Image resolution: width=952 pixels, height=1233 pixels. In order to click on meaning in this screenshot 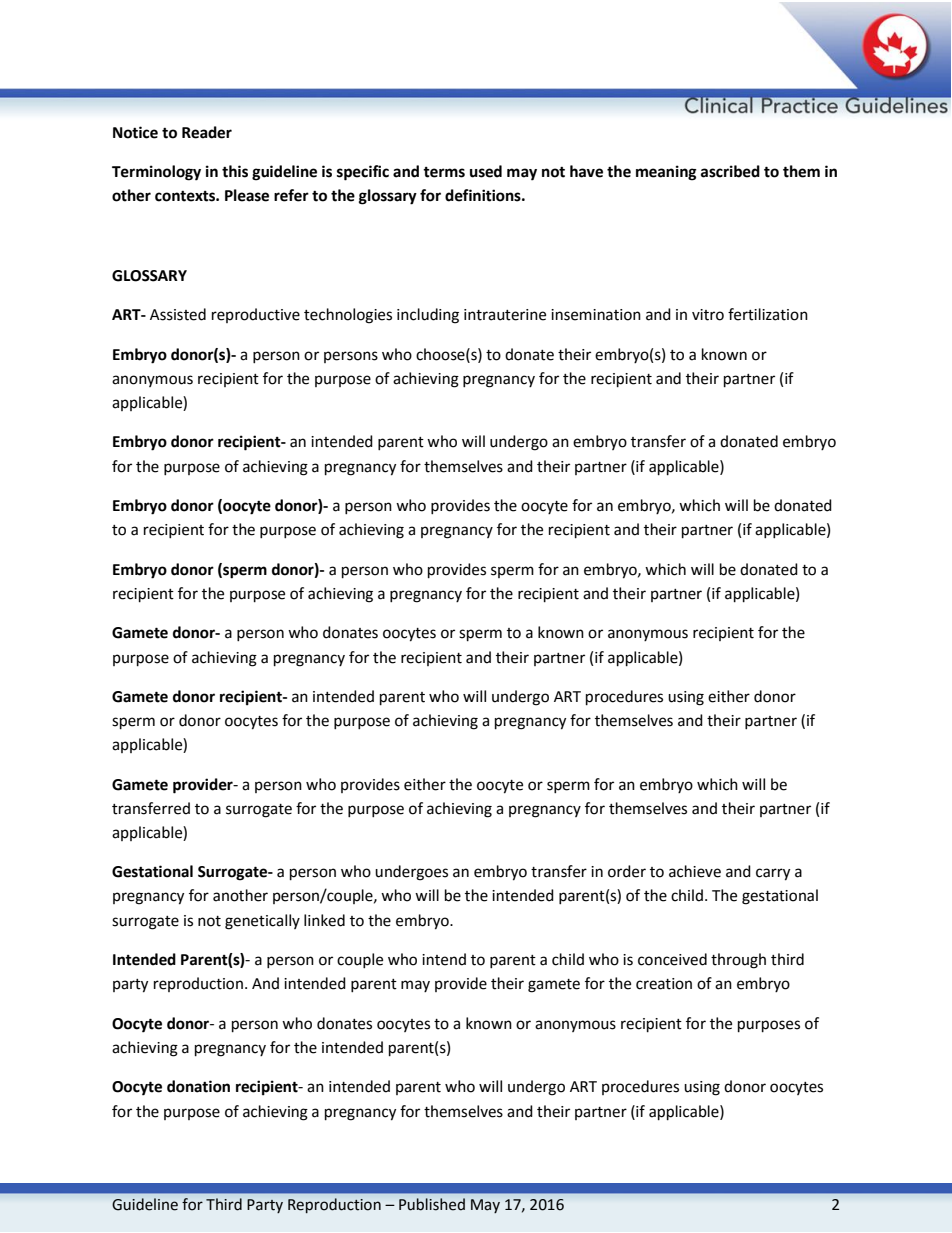, I will do `click(666, 173)`.
